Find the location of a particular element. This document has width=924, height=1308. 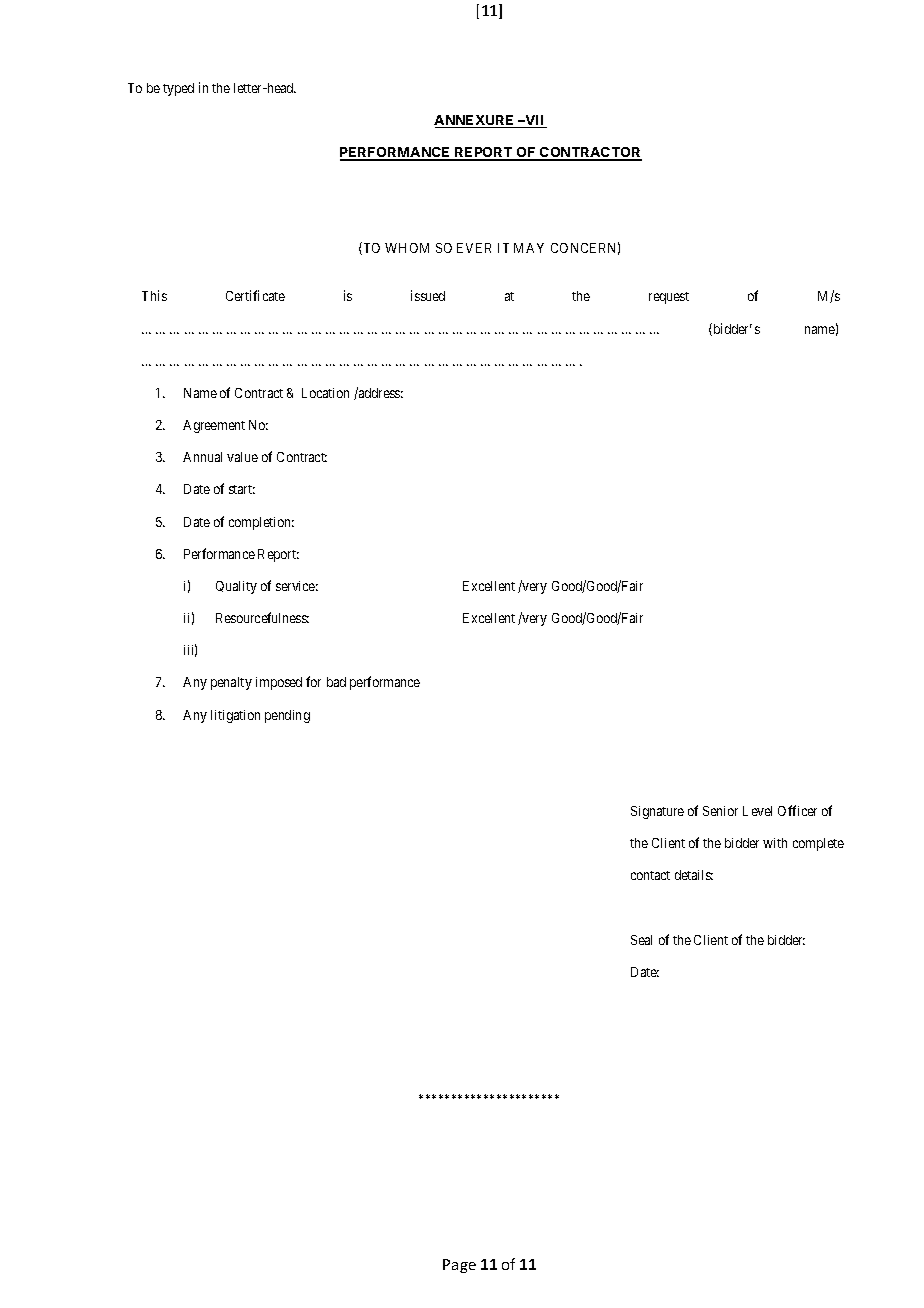

Agreement is located at coordinates (214, 426).
